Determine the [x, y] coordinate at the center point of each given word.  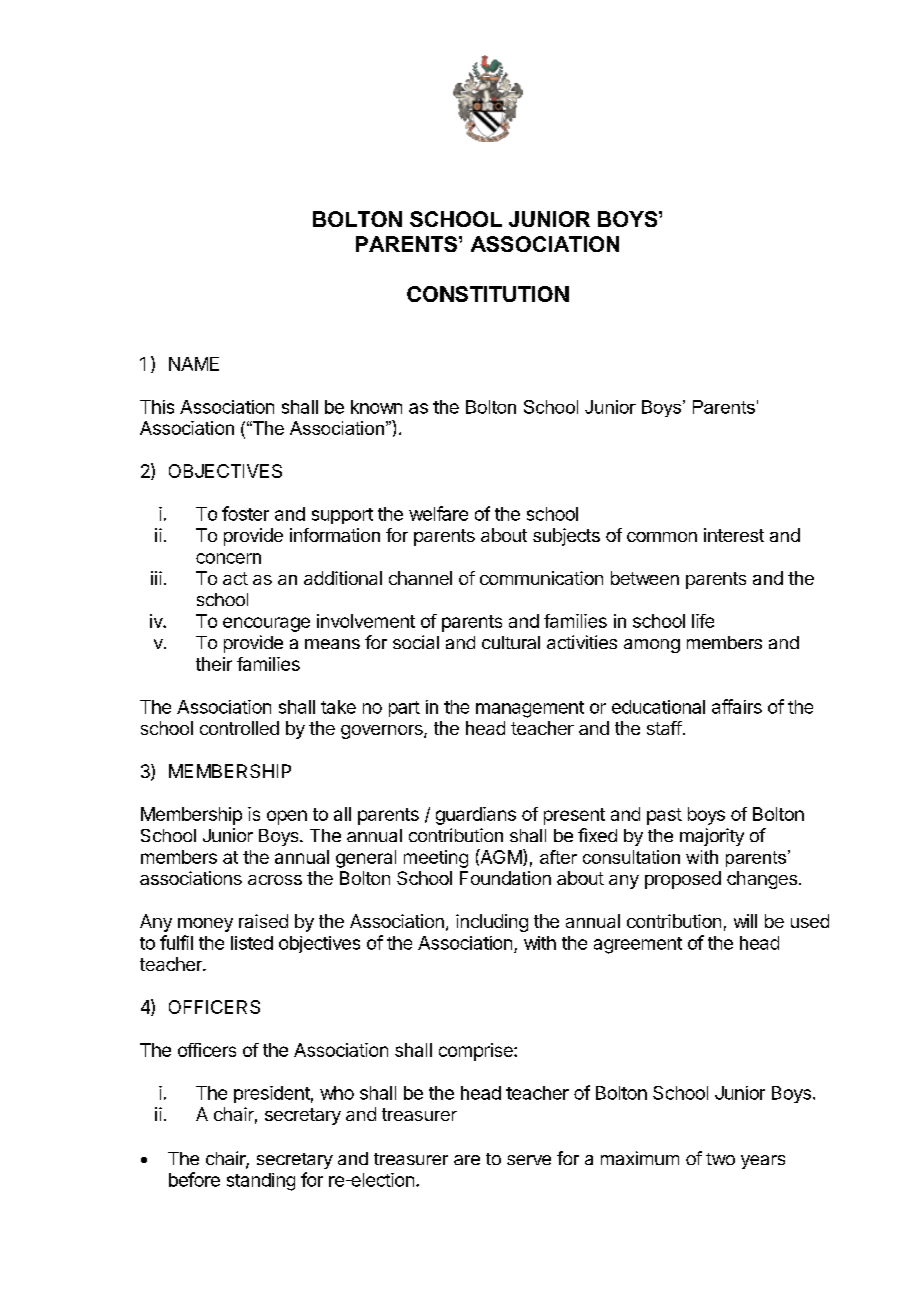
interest [734, 535]
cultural [511, 642]
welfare [438, 513]
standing [261, 1182]
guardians [476, 816]
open [287, 817]
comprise [477, 1052]
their [214, 664]
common [662, 537]
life [703, 621]
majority [712, 837]
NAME [194, 364]
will [745, 921]
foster [245, 513]
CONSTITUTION [488, 294]
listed [252, 943]
